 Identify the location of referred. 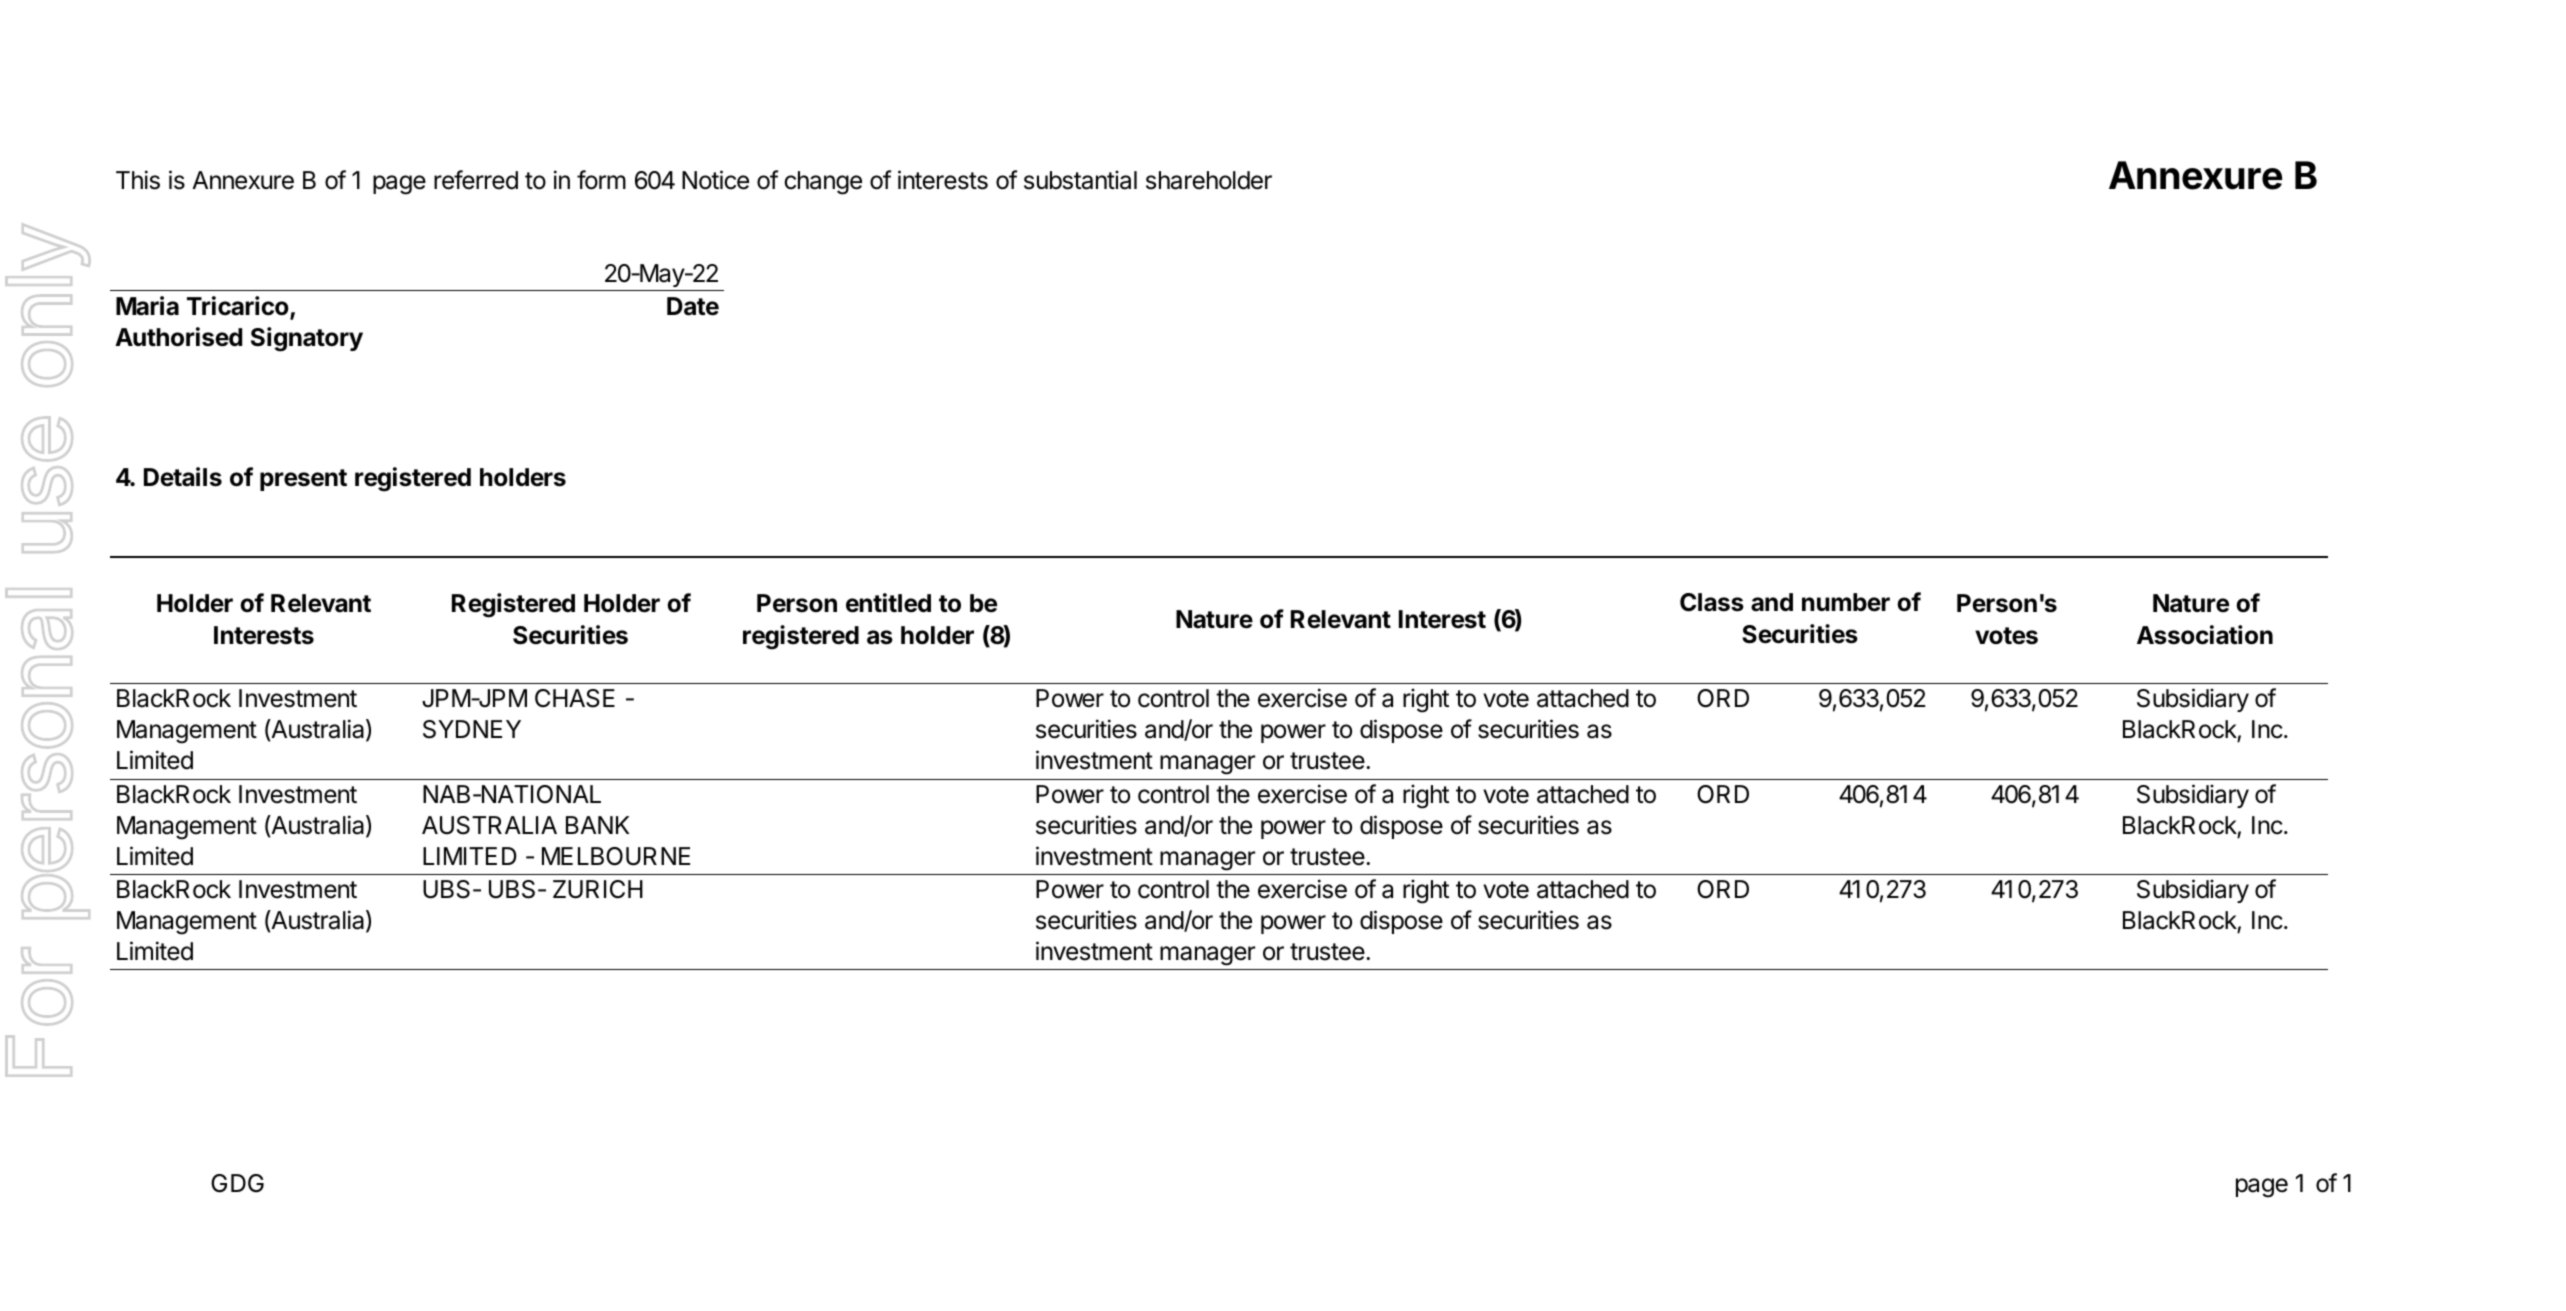
(476, 180).
